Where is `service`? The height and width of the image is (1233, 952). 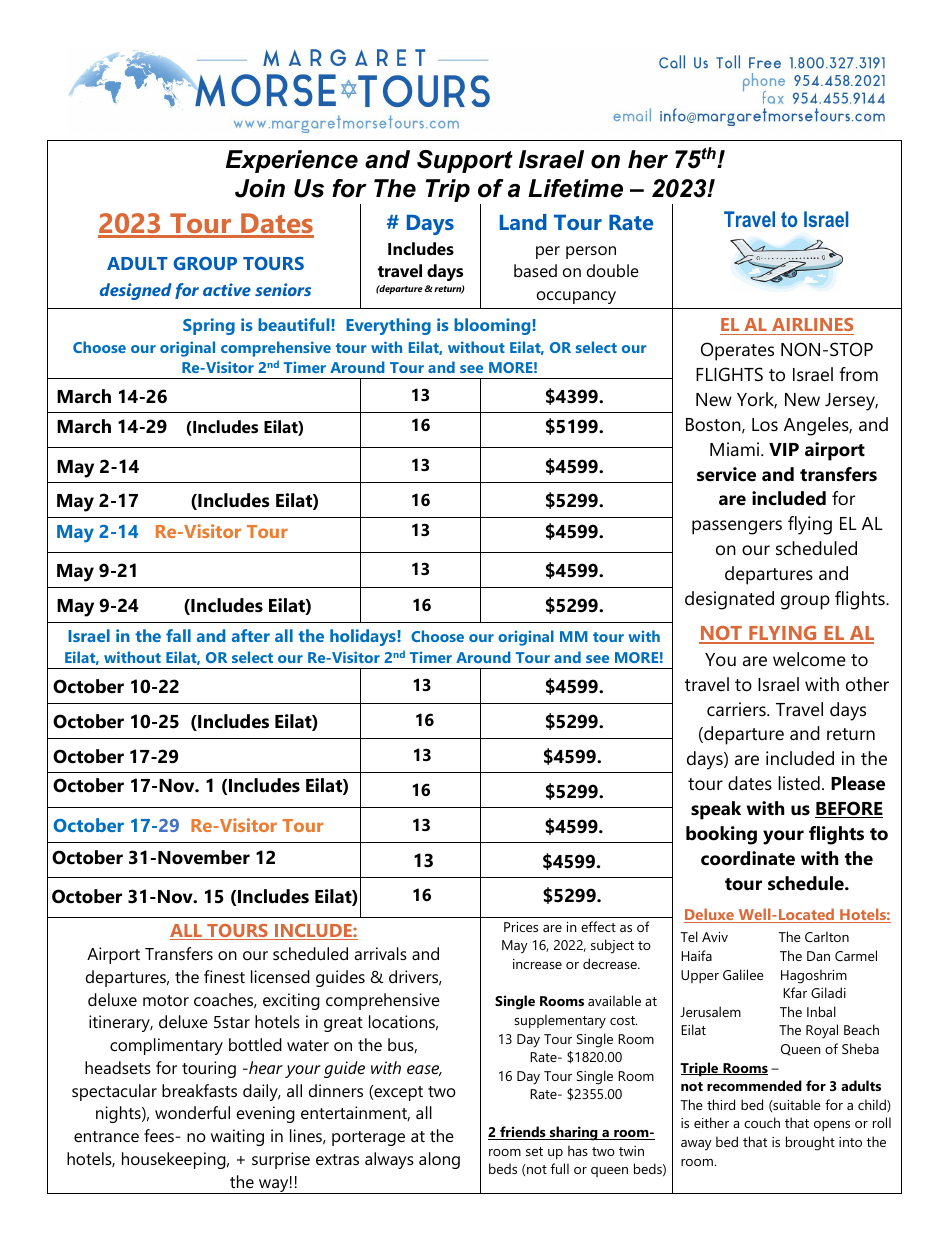
service is located at coordinates (726, 474).
